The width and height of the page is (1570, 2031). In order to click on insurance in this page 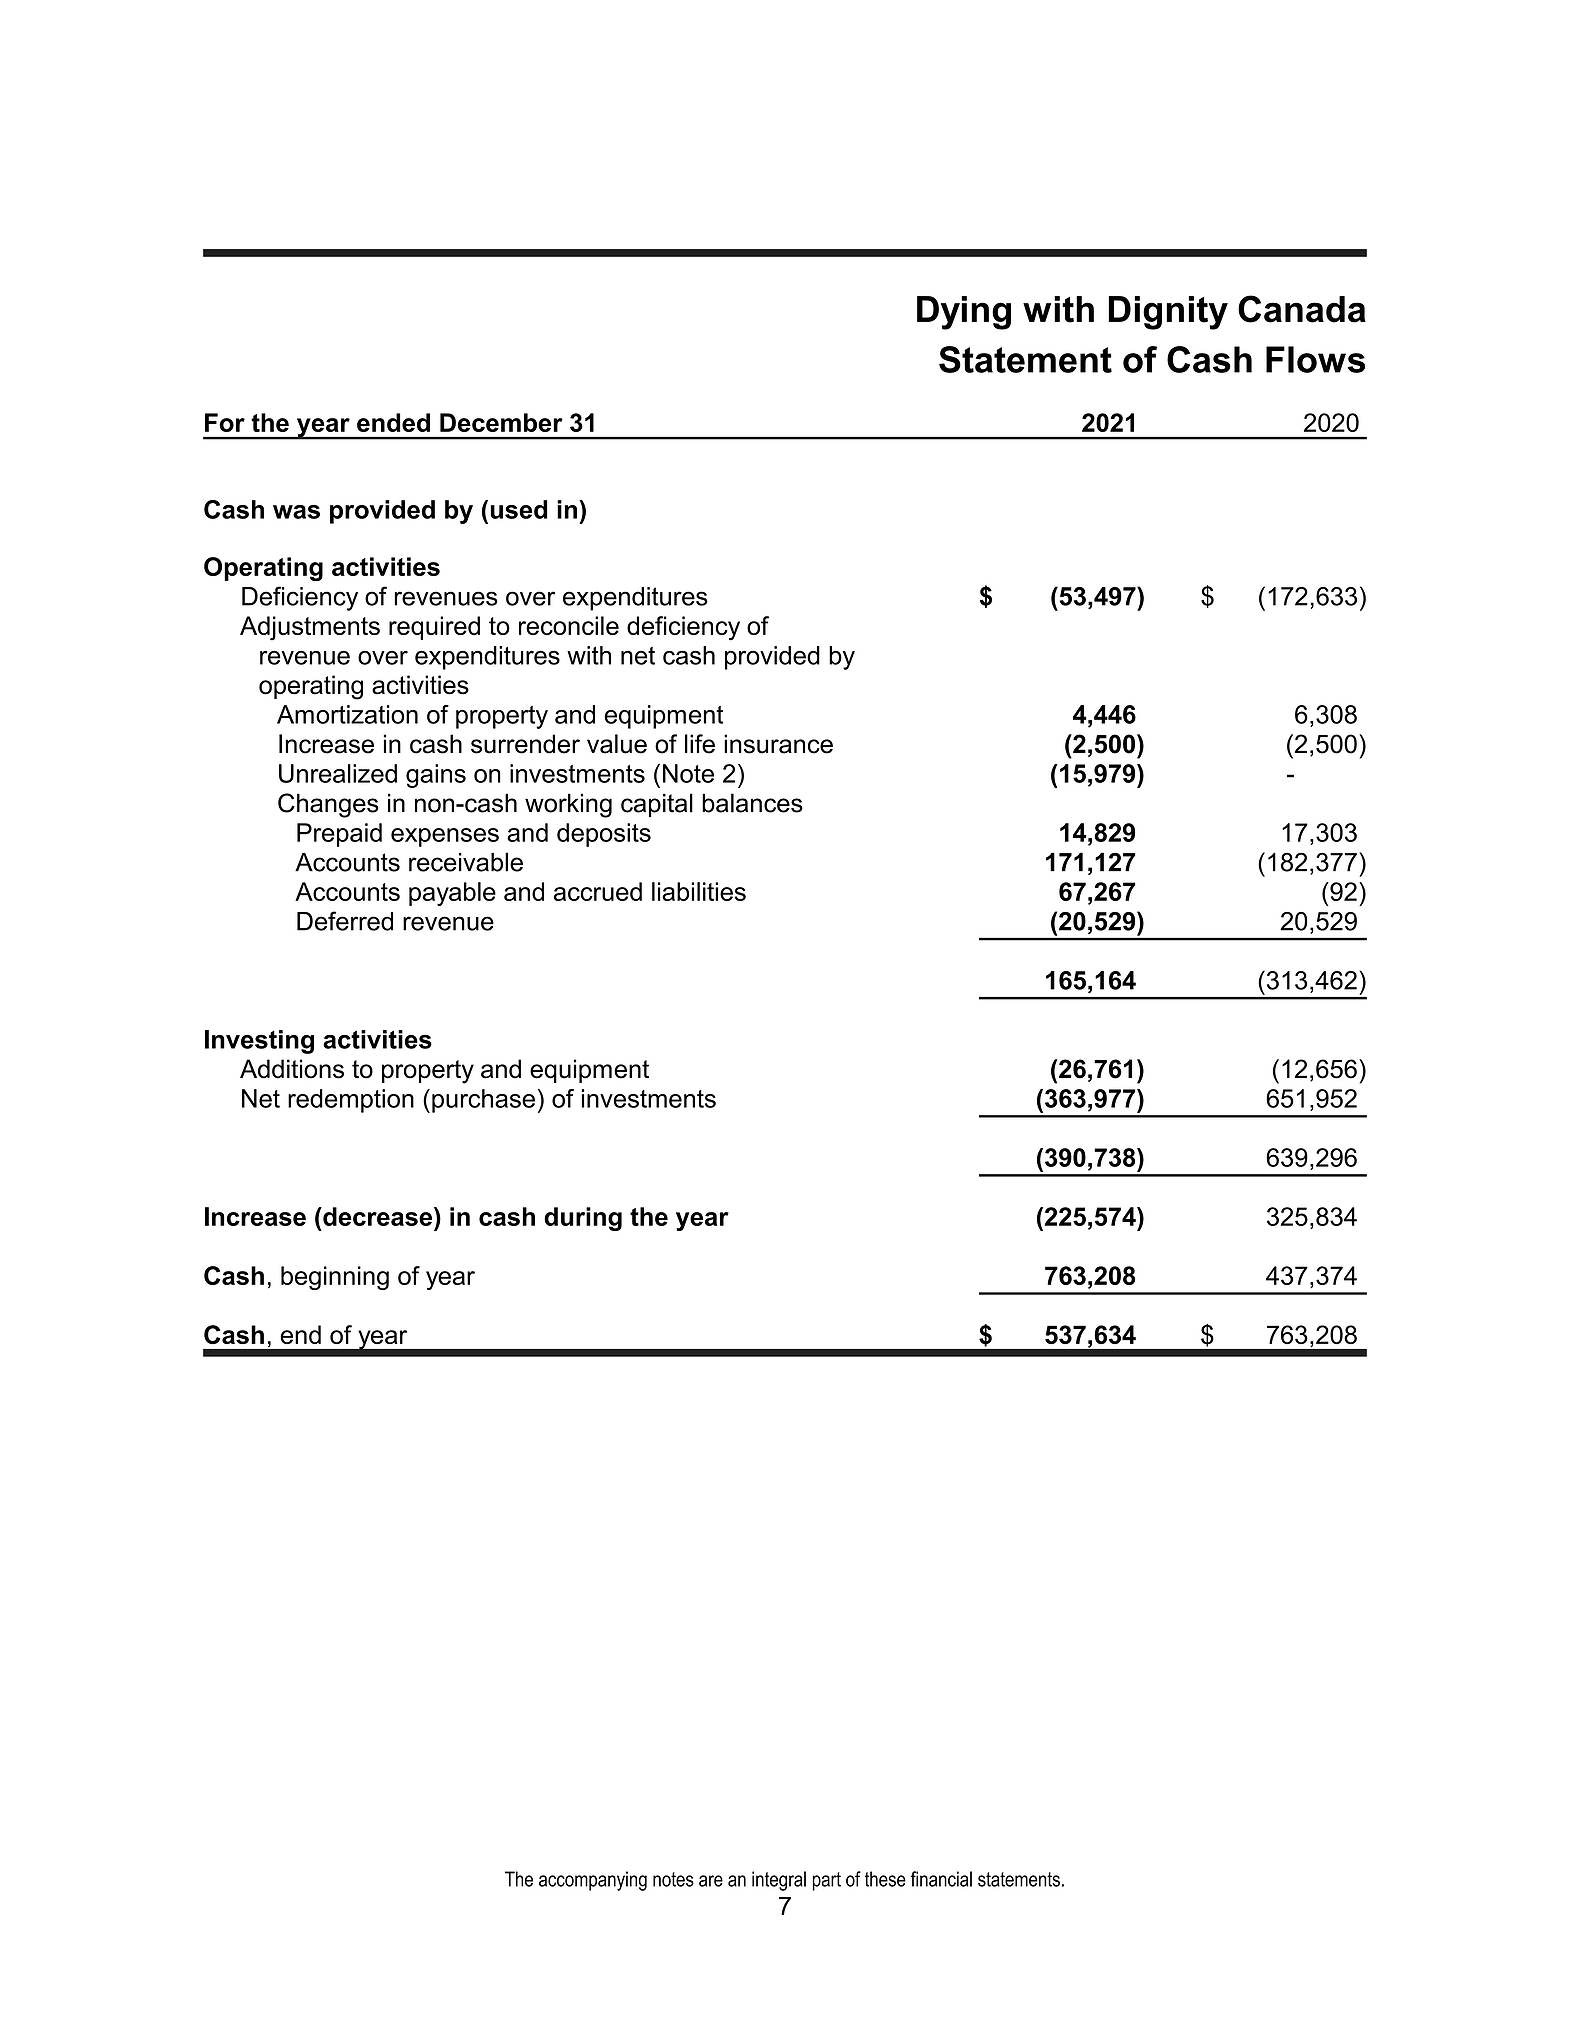, I will do `click(778, 744)`.
